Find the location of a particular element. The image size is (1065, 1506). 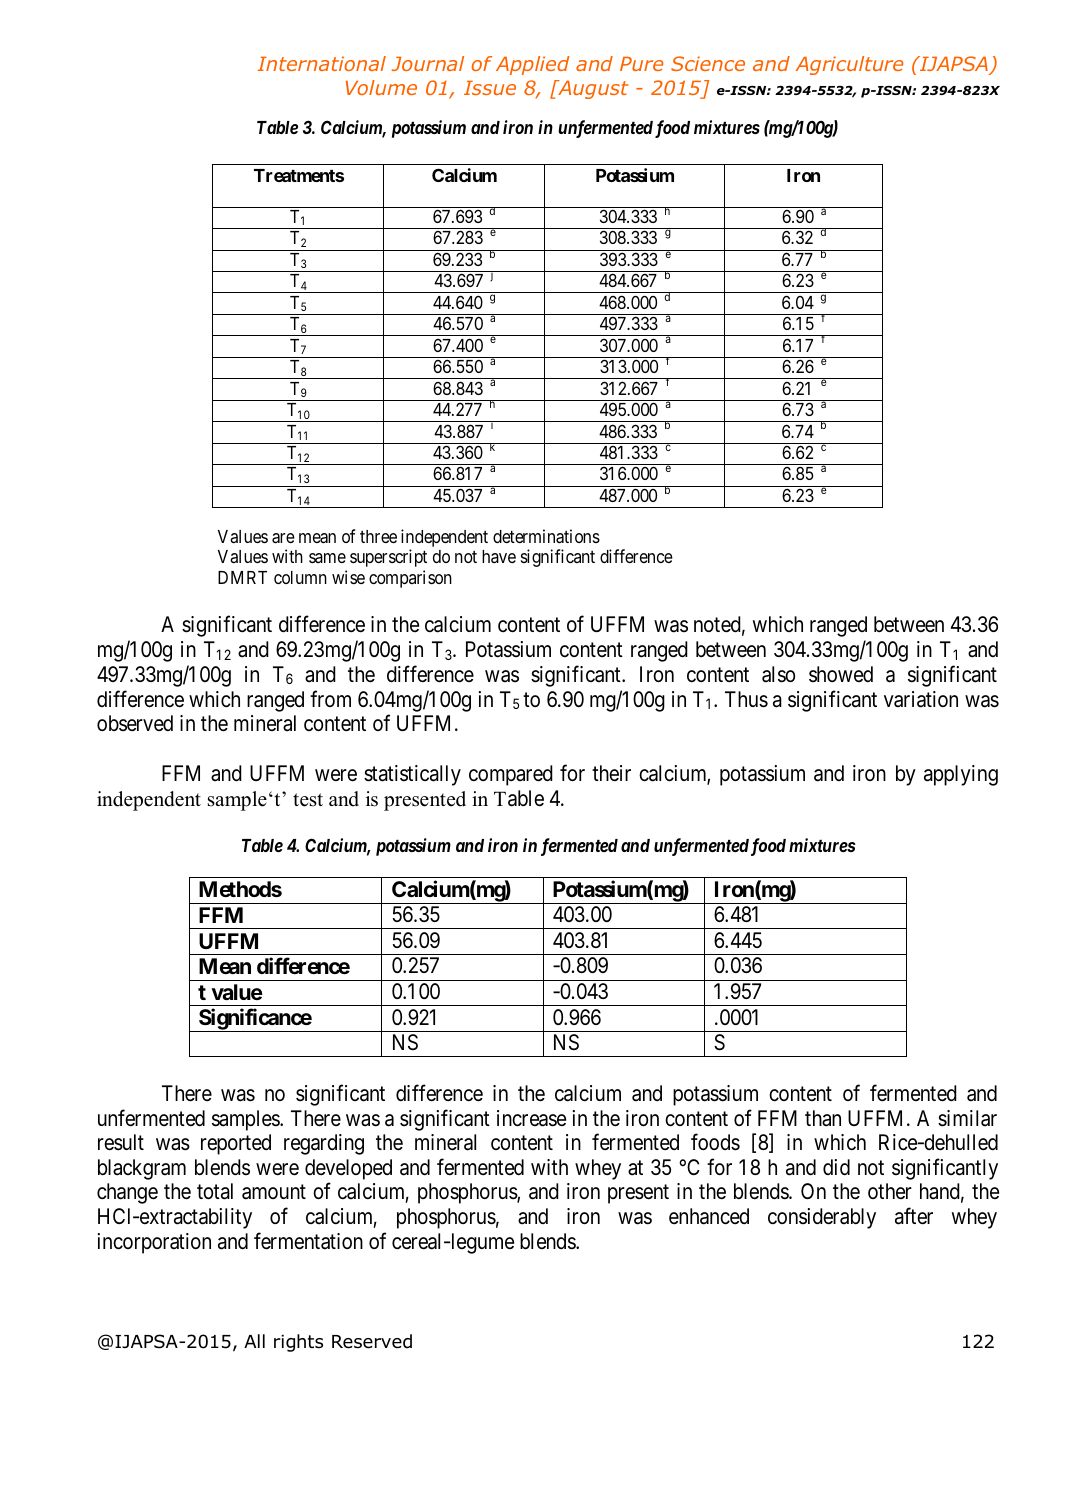

rights is located at coordinates (298, 1343).
